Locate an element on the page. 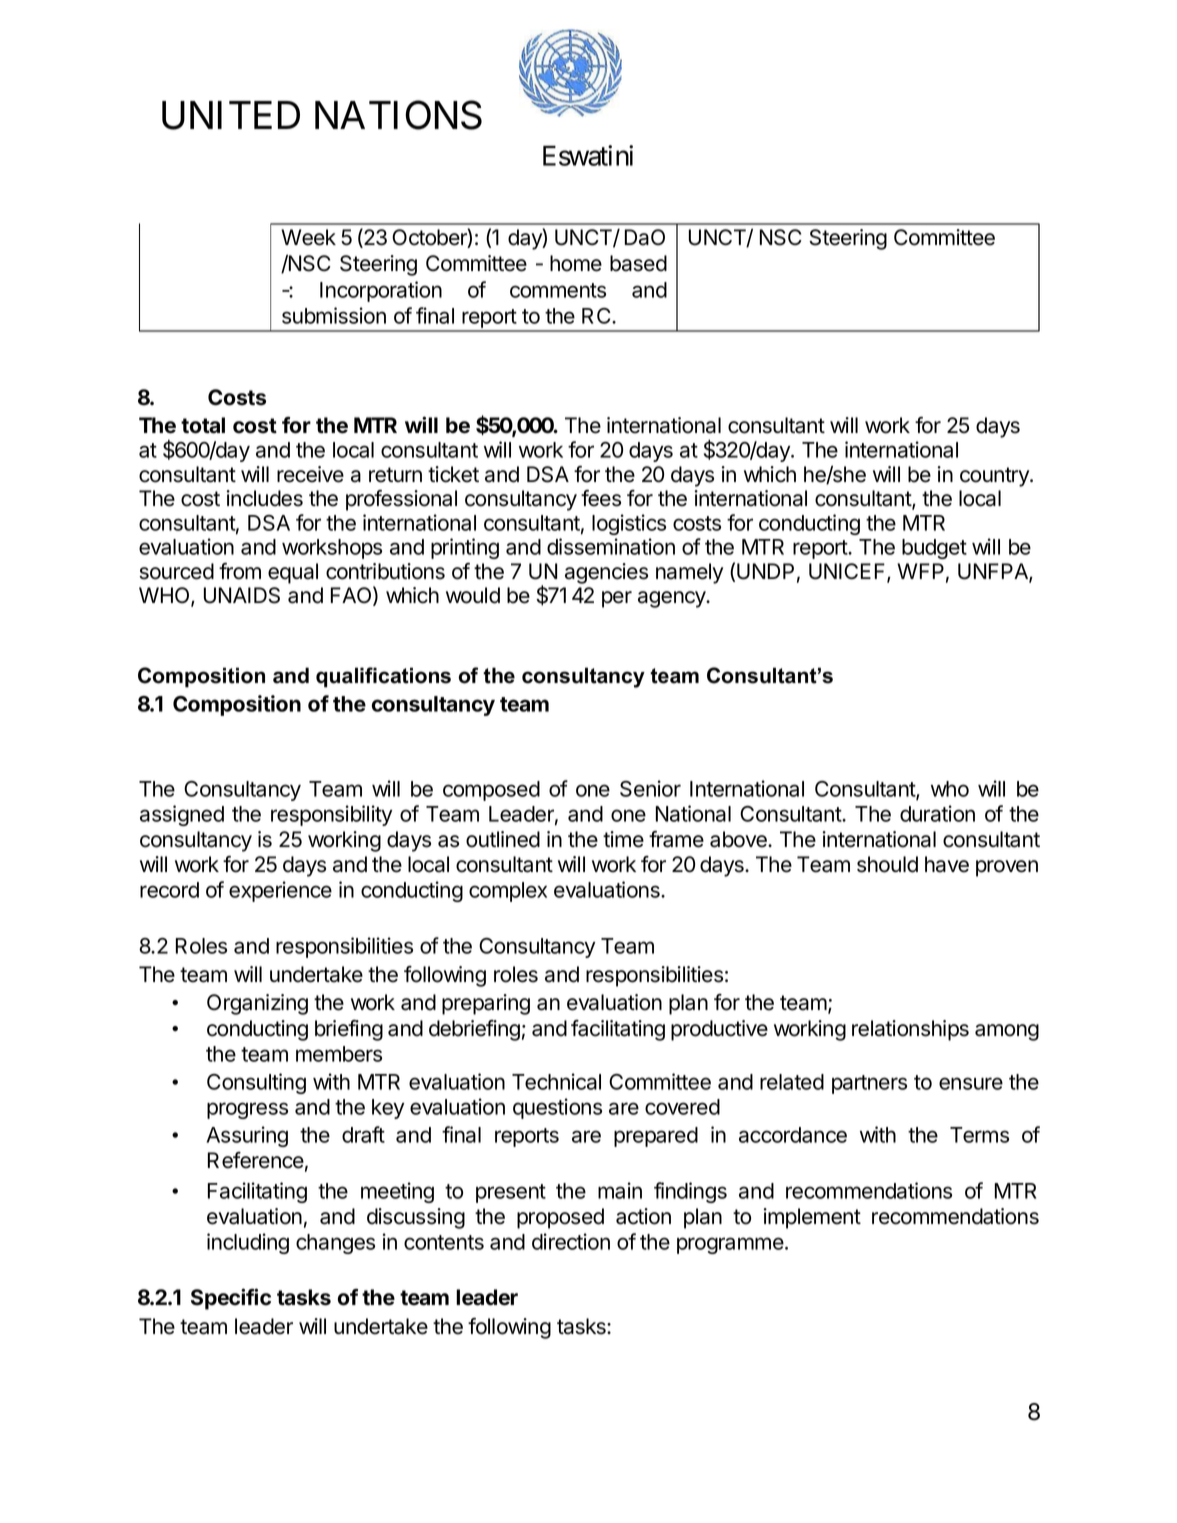 The width and height of the page is (1177, 1523). qualifications is located at coordinates (383, 677).
